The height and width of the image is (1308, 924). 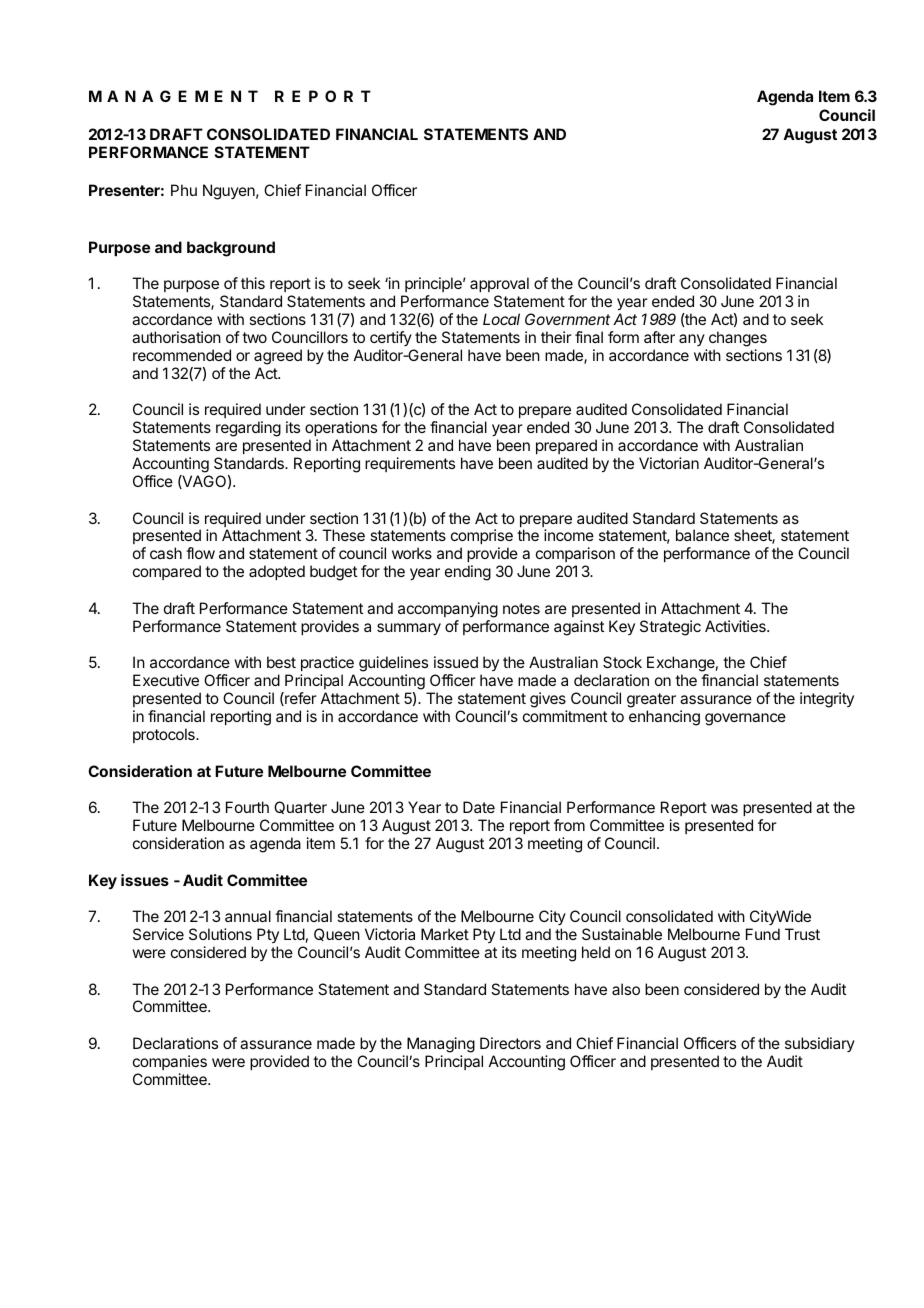 What do you see at coordinates (702, 535) in the image?
I see `balance` at bounding box center [702, 535].
